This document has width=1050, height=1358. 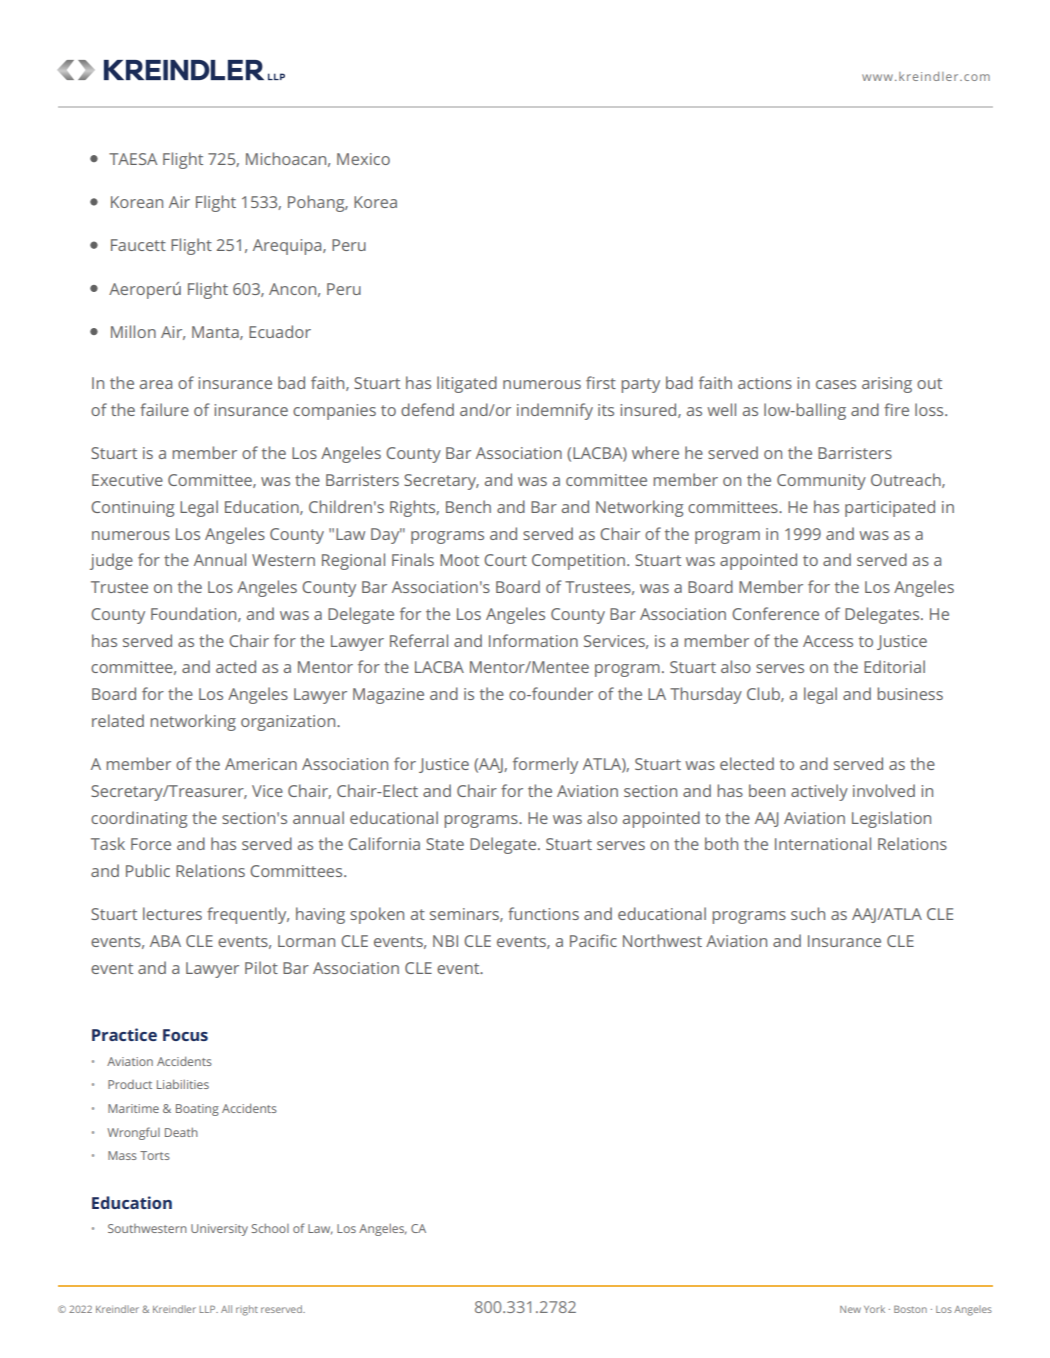 What do you see at coordinates (808, 913) in the document?
I see `such` at bounding box center [808, 913].
